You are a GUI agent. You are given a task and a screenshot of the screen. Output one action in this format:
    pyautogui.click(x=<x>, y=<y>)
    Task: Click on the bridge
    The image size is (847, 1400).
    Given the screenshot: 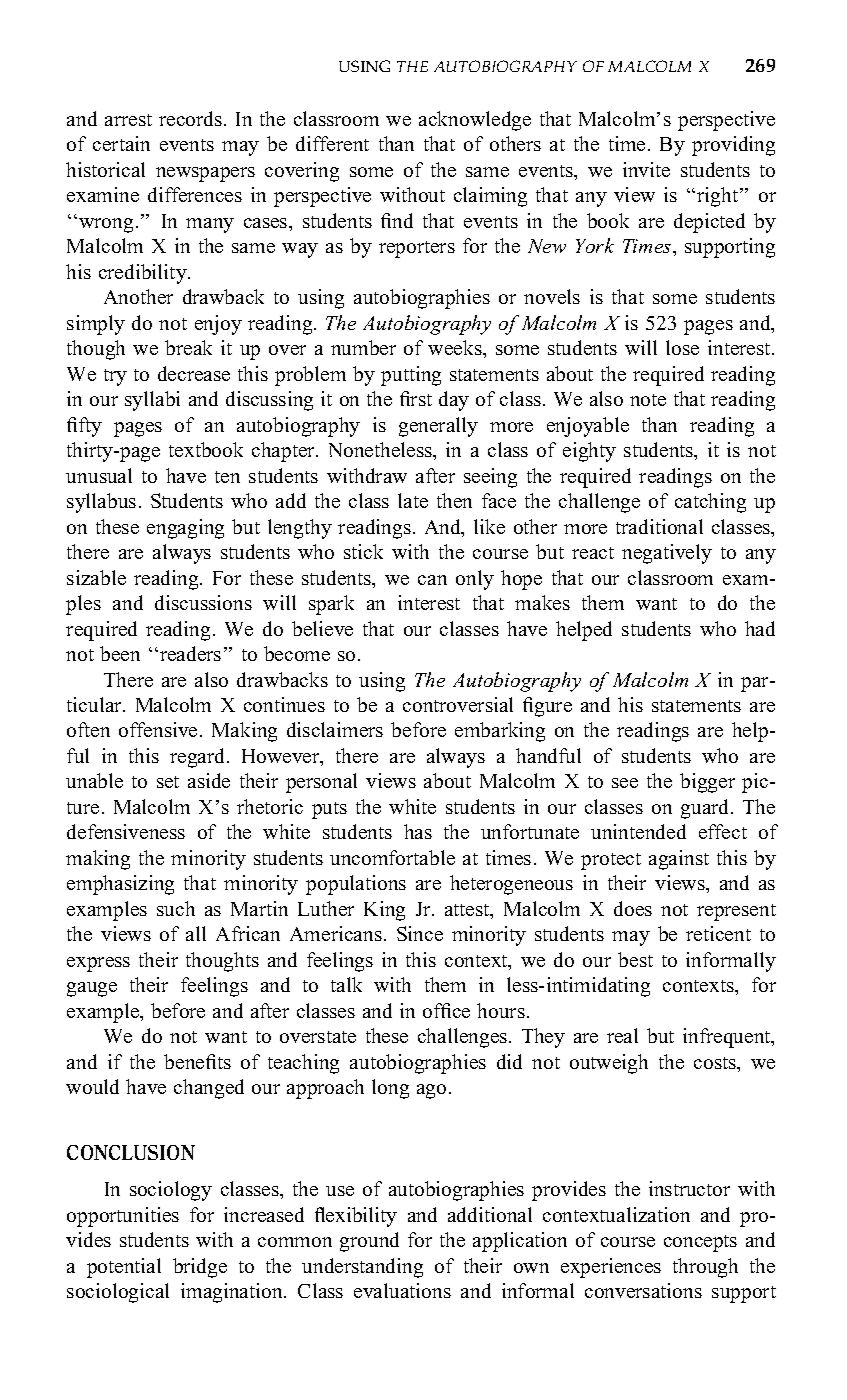 What is the action you would take?
    pyautogui.click(x=200, y=1268)
